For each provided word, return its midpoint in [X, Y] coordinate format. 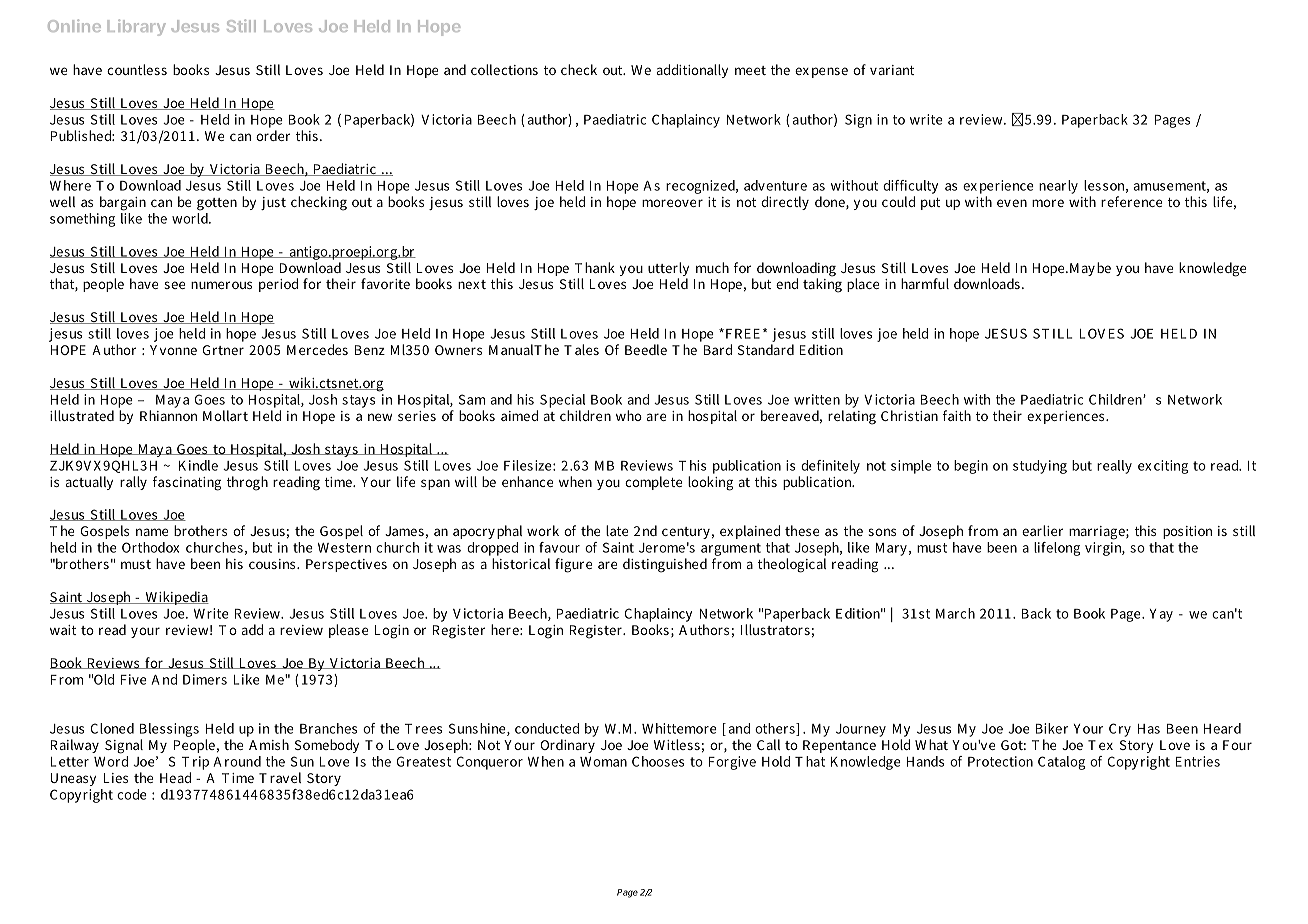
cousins [273, 564]
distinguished [665, 565]
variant [892, 70]
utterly [668, 270]
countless [137, 69]
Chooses [658, 761]
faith [957, 415]
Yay [1161, 615]
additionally [692, 71]
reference [1131, 201]
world [191, 217]
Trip [195, 764]
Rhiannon [168, 415]
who [629, 415]
